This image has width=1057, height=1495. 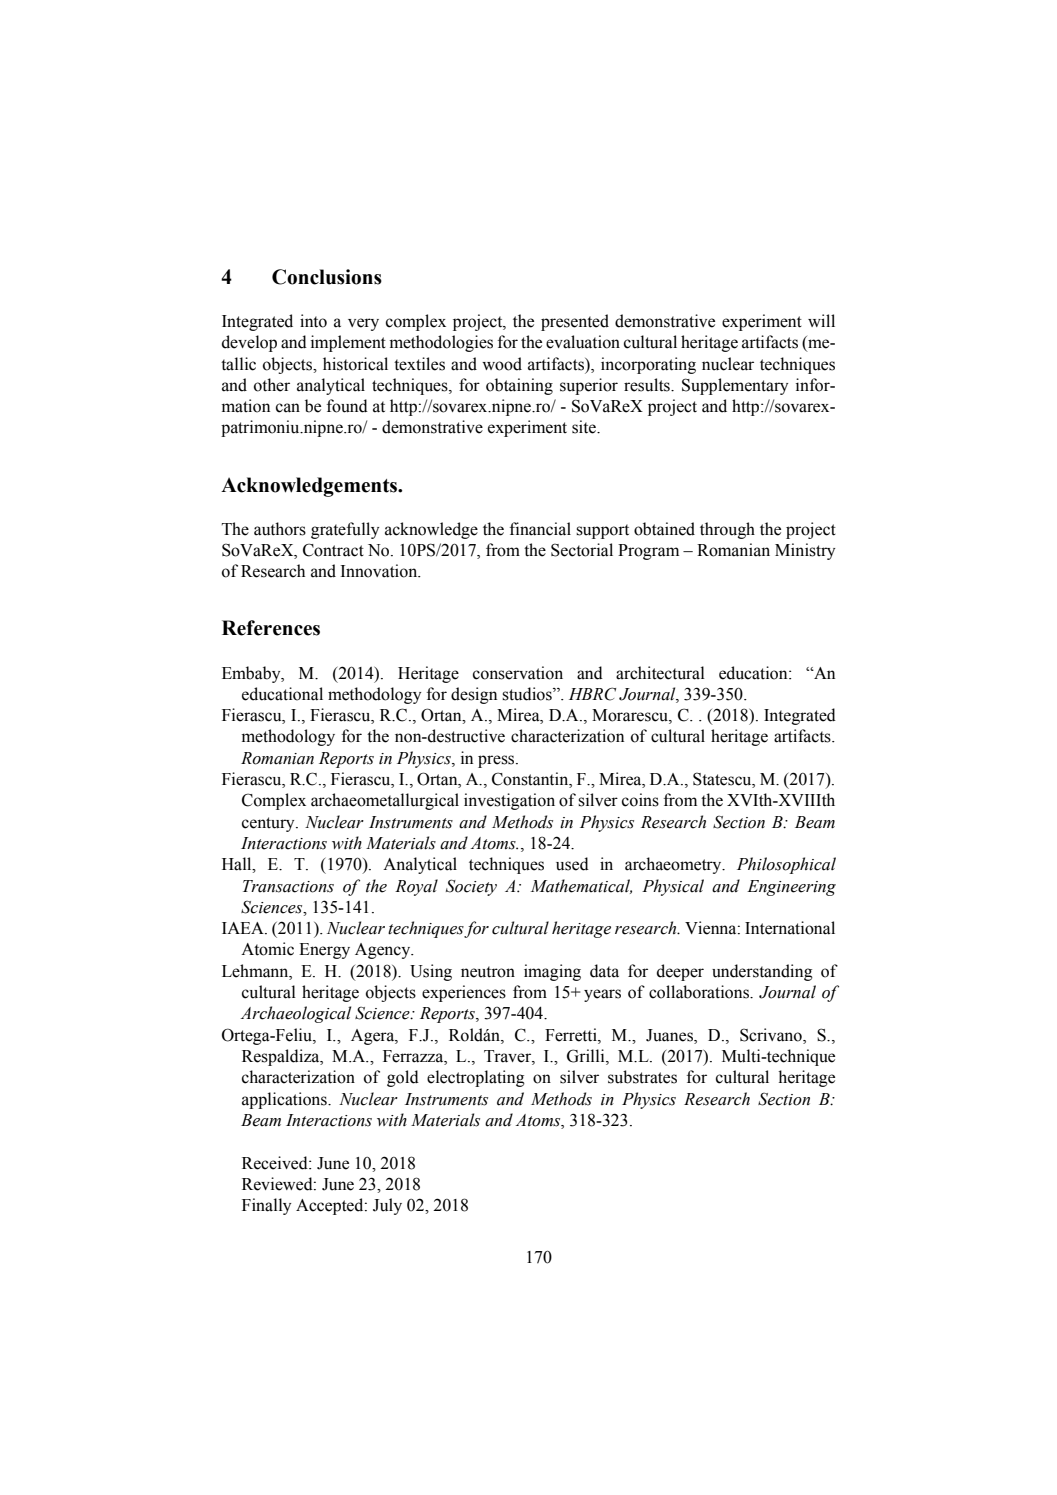 What do you see at coordinates (575, 322) in the image?
I see `presented` at bounding box center [575, 322].
